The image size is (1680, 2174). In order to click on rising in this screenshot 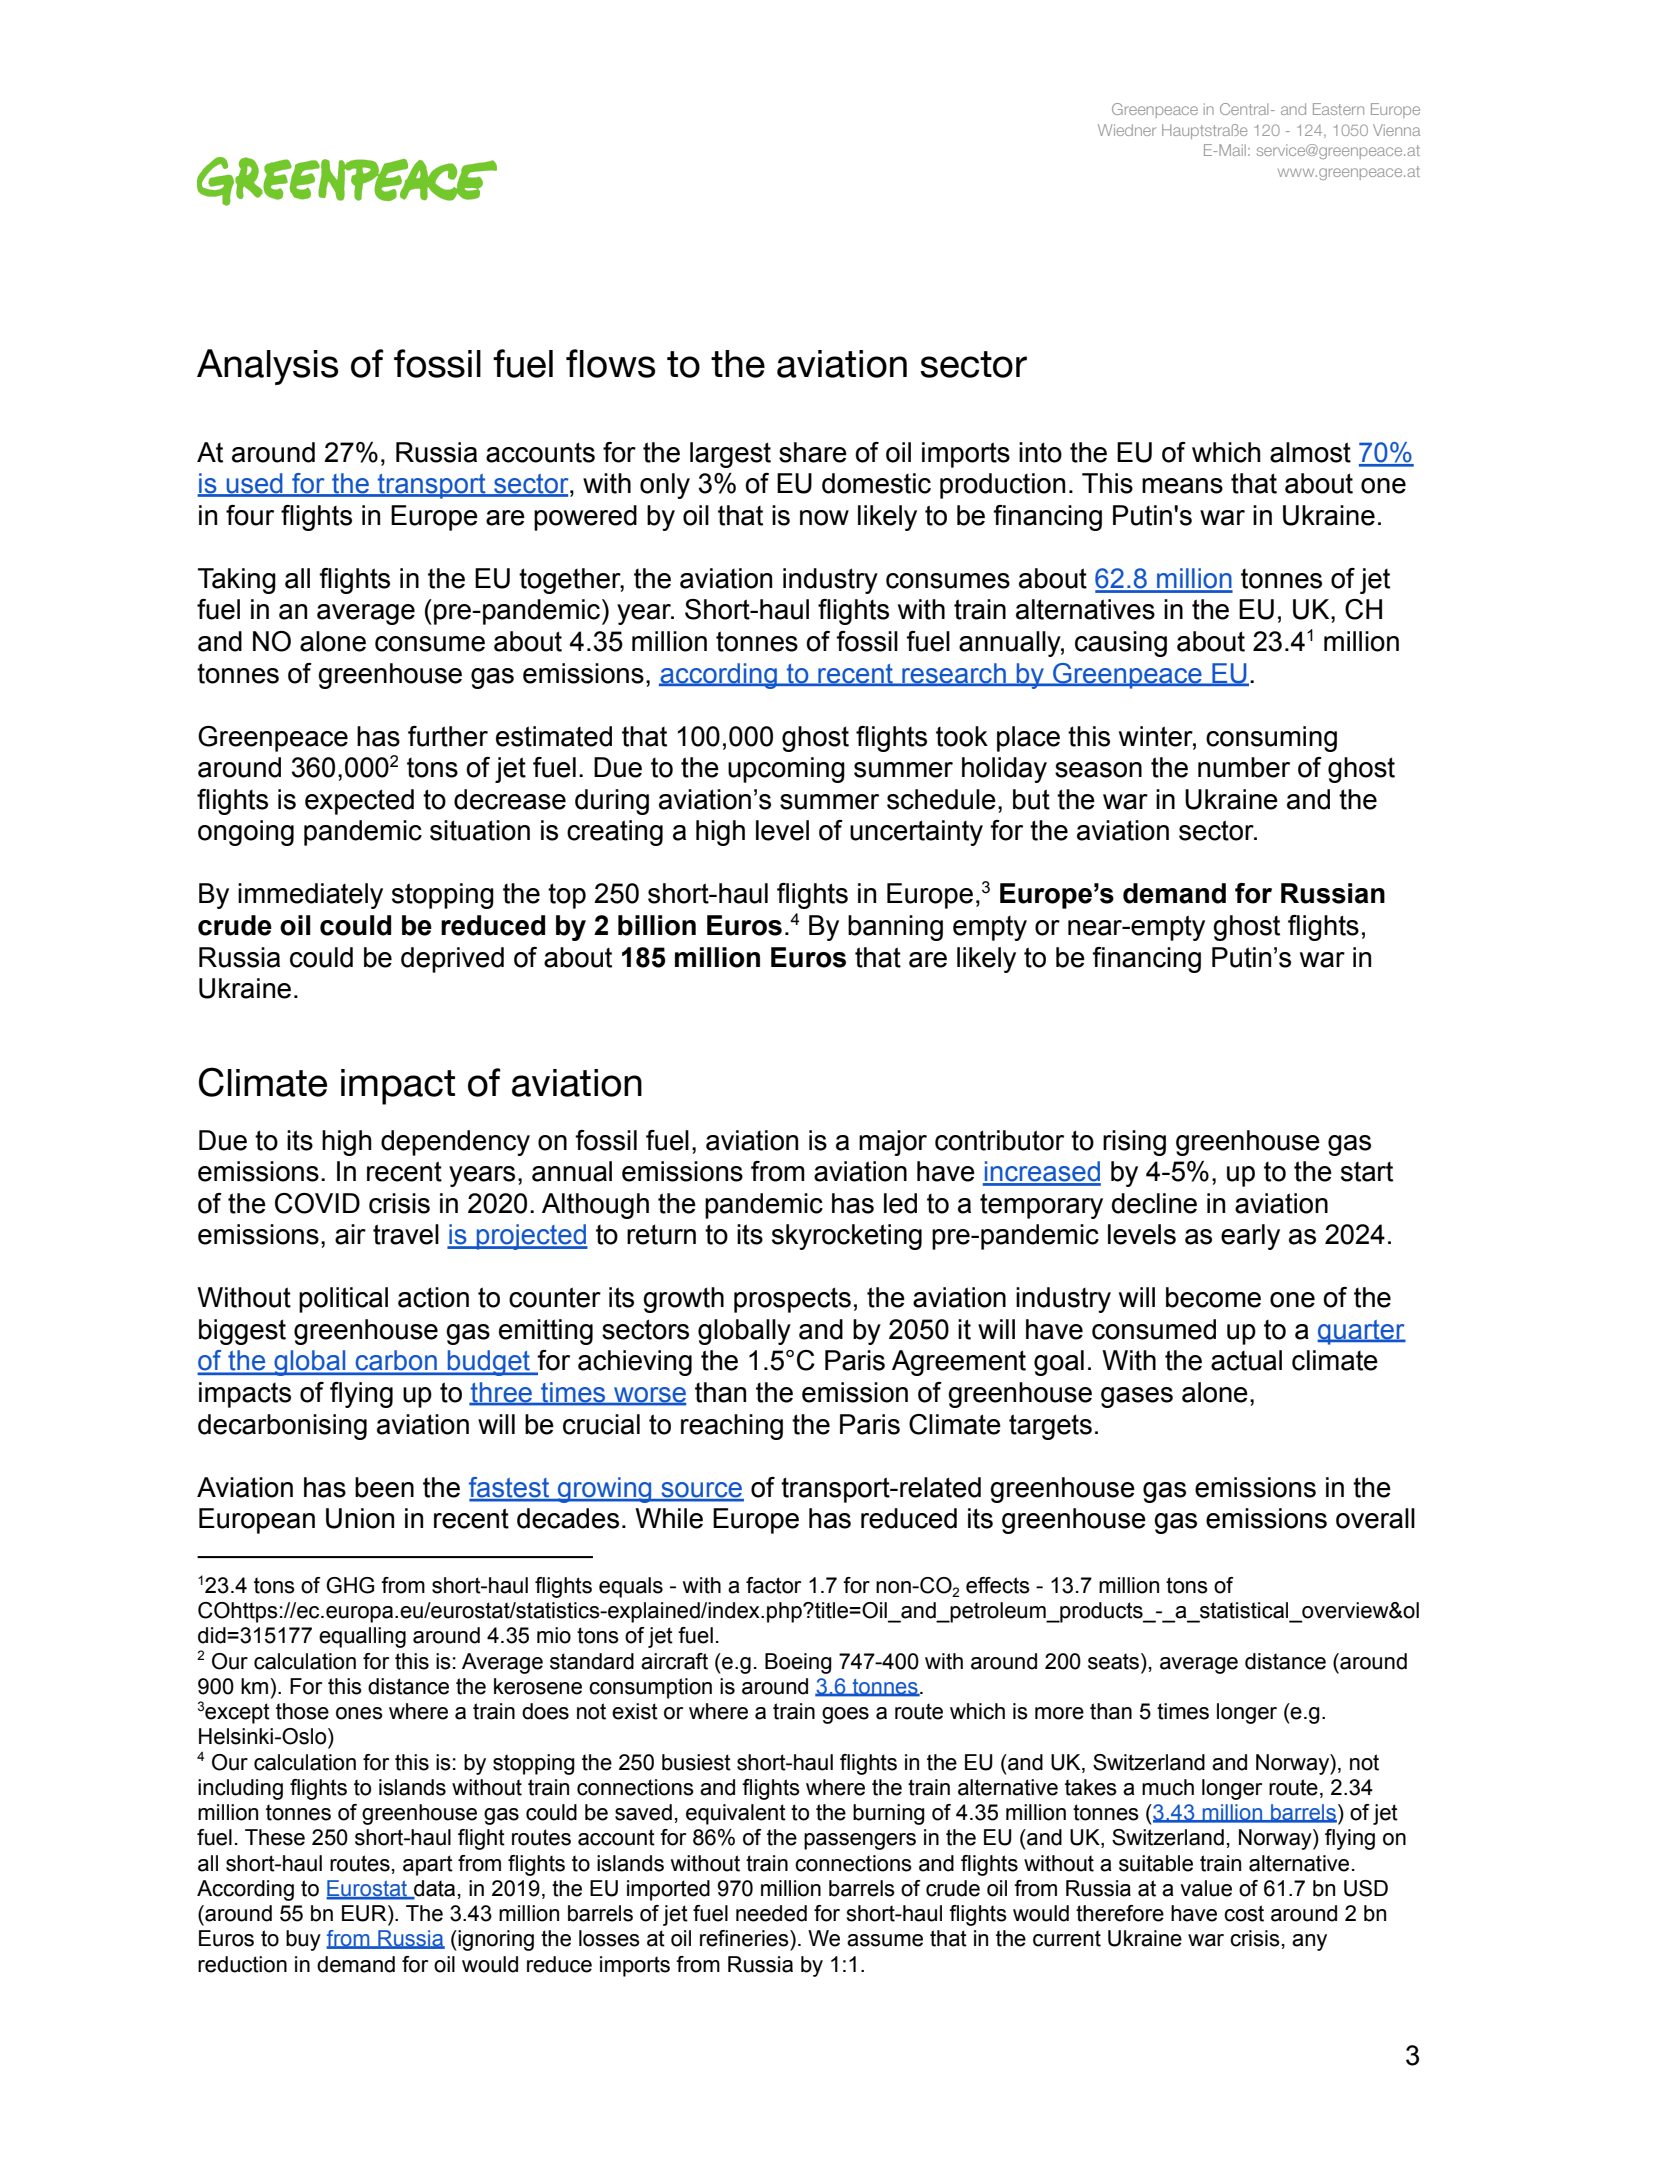, I will do `click(1134, 1143)`.
